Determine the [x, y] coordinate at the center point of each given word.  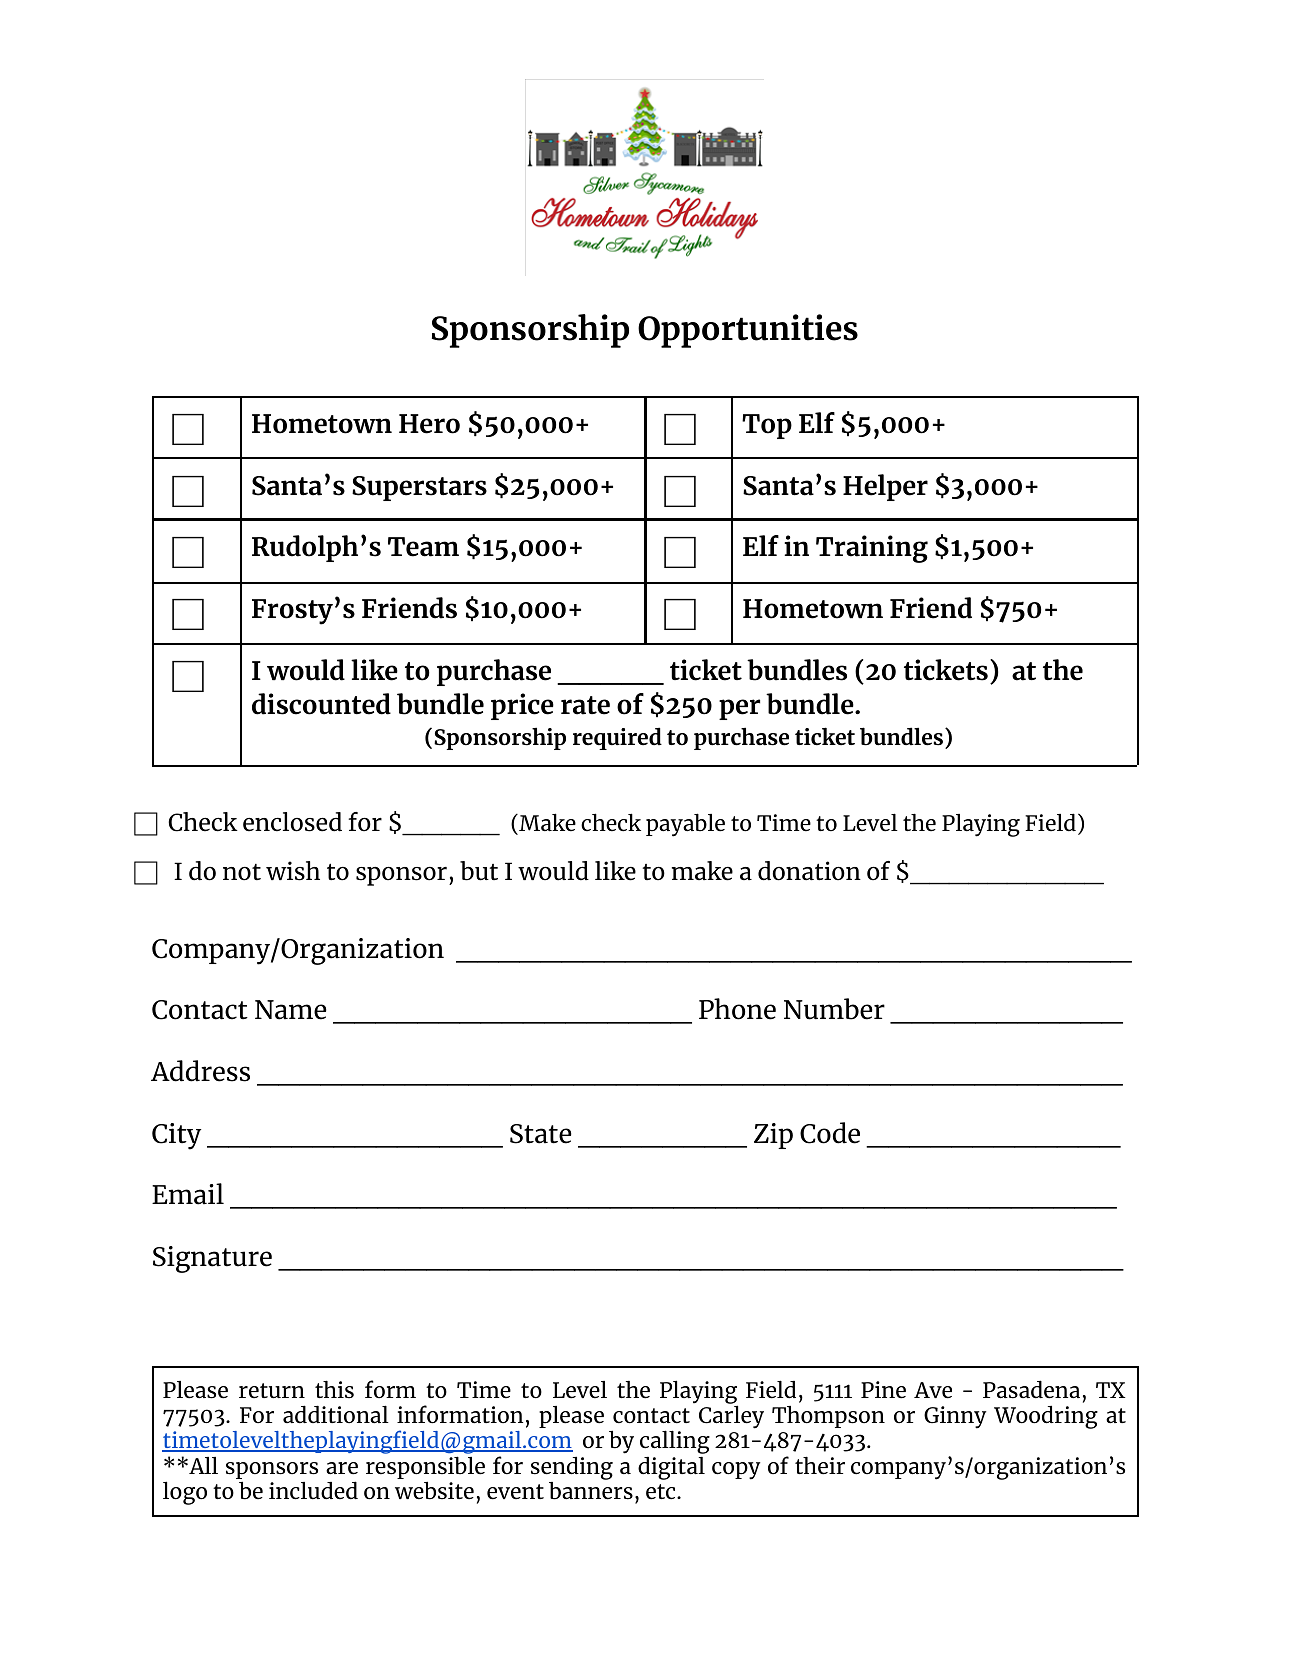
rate [585, 705]
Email [188, 1194]
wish [293, 871]
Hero [429, 424]
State [541, 1134]
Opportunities [748, 331]
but [479, 871]
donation [809, 871]
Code [830, 1133]
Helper [885, 487]
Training [872, 549]
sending [572, 1468]
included [313, 1490]
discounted [321, 704]
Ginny [955, 1417]
